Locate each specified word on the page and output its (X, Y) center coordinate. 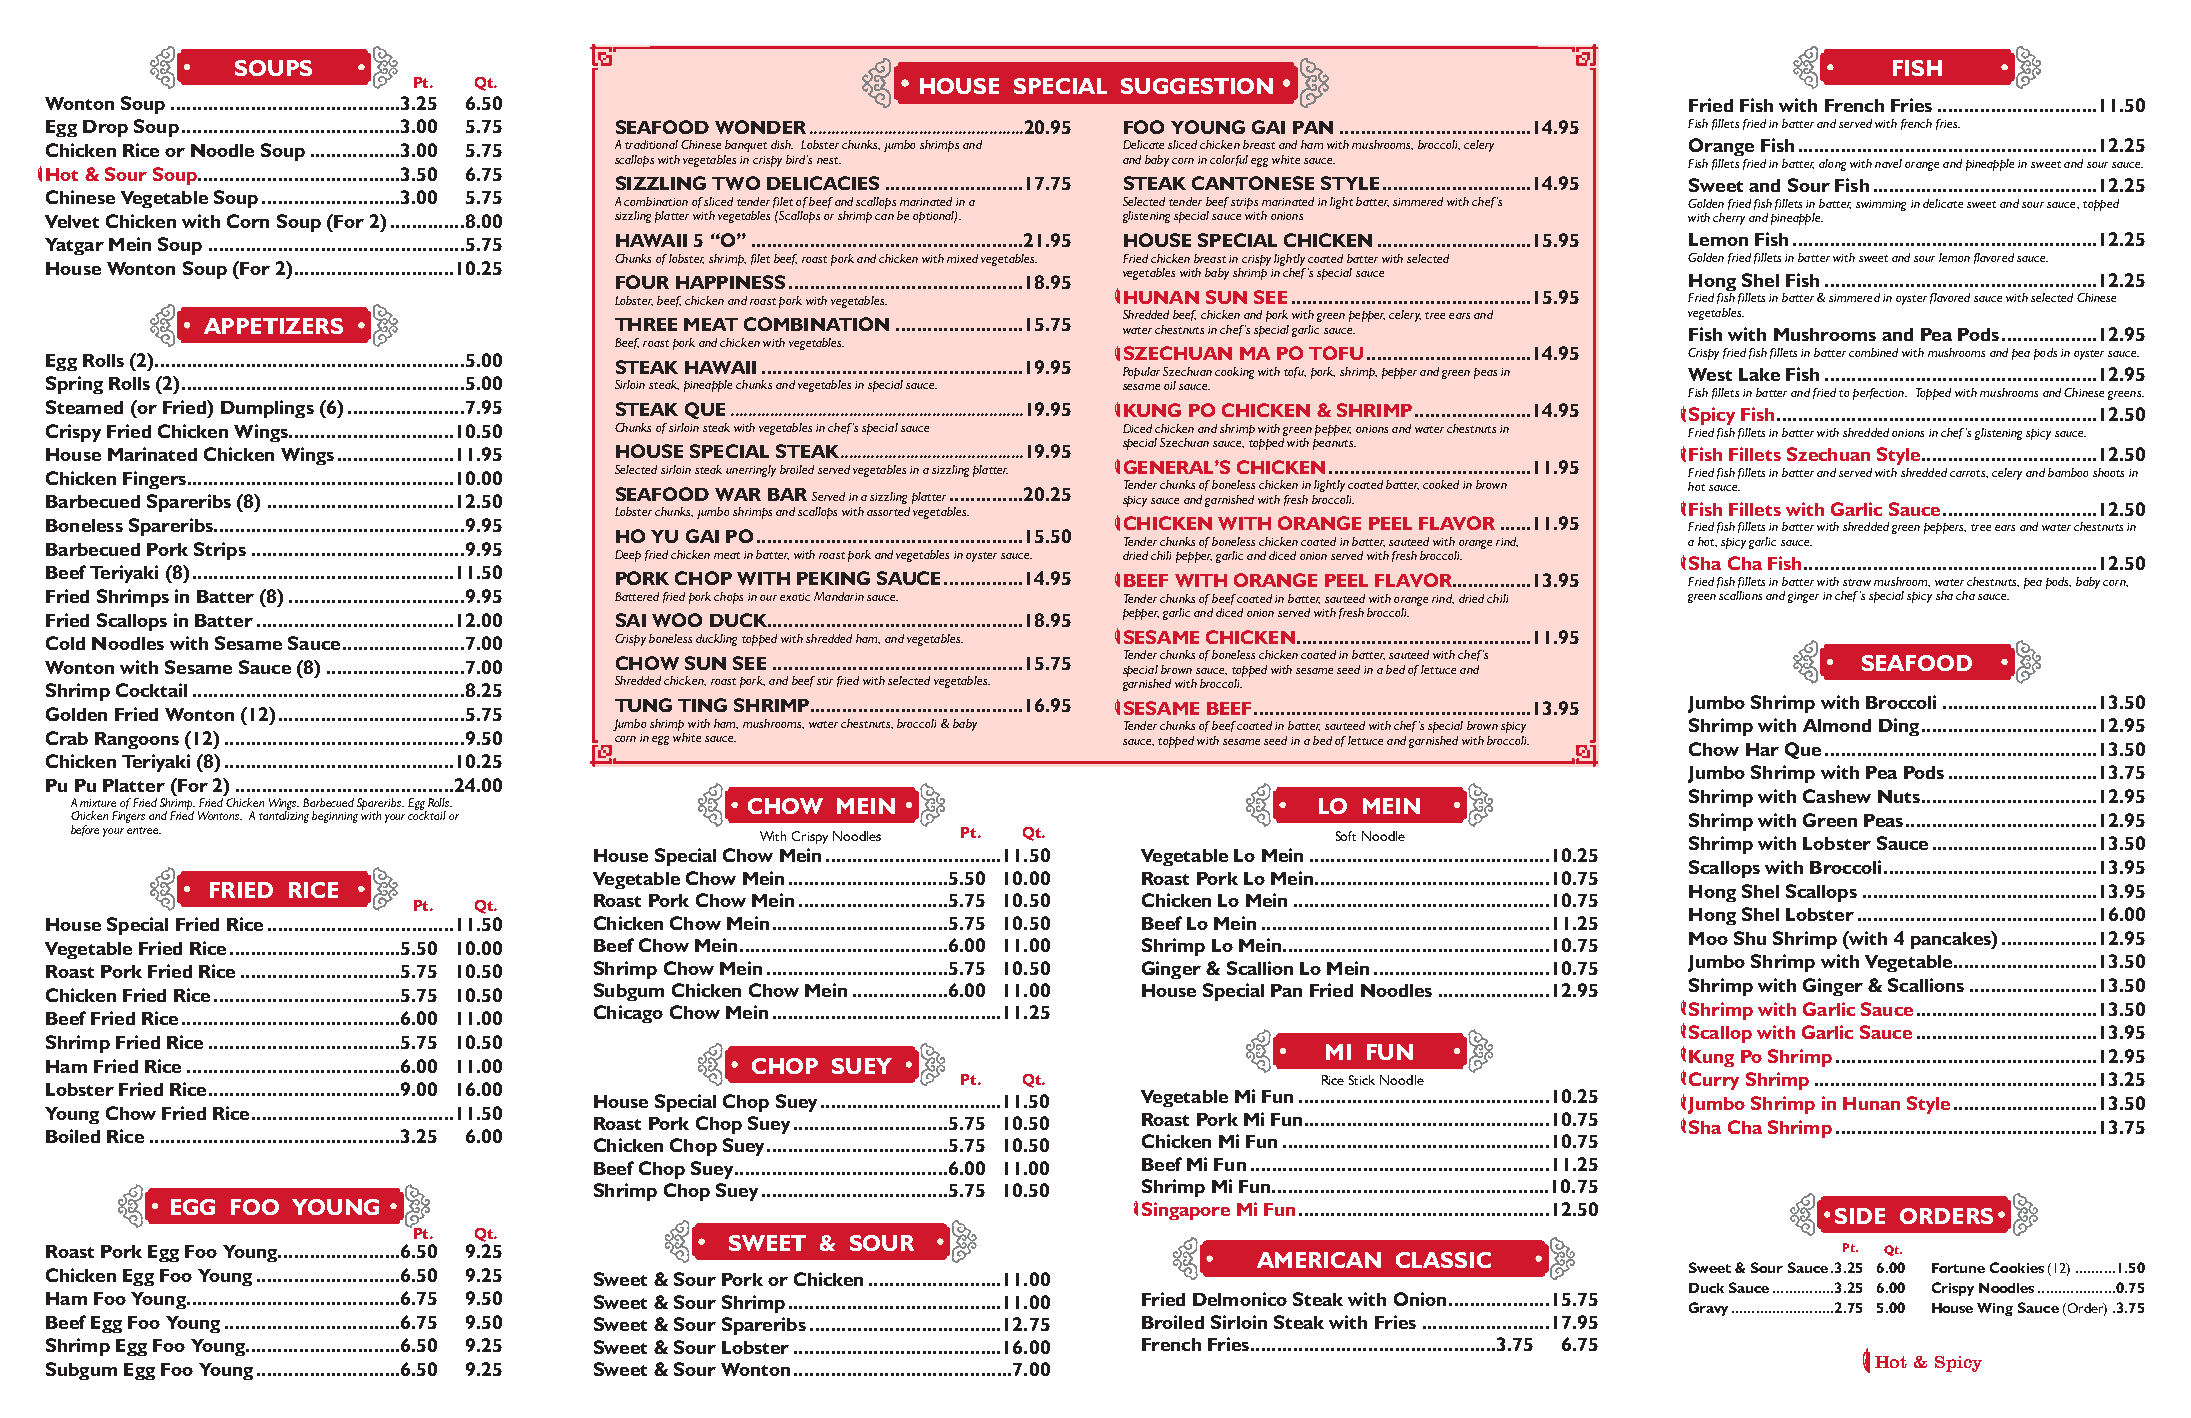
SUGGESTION (1197, 86)
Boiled (73, 1136)
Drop (105, 128)
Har (1762, 749)
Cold (65, 643)
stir (825, 681)
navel (1888, 163)
